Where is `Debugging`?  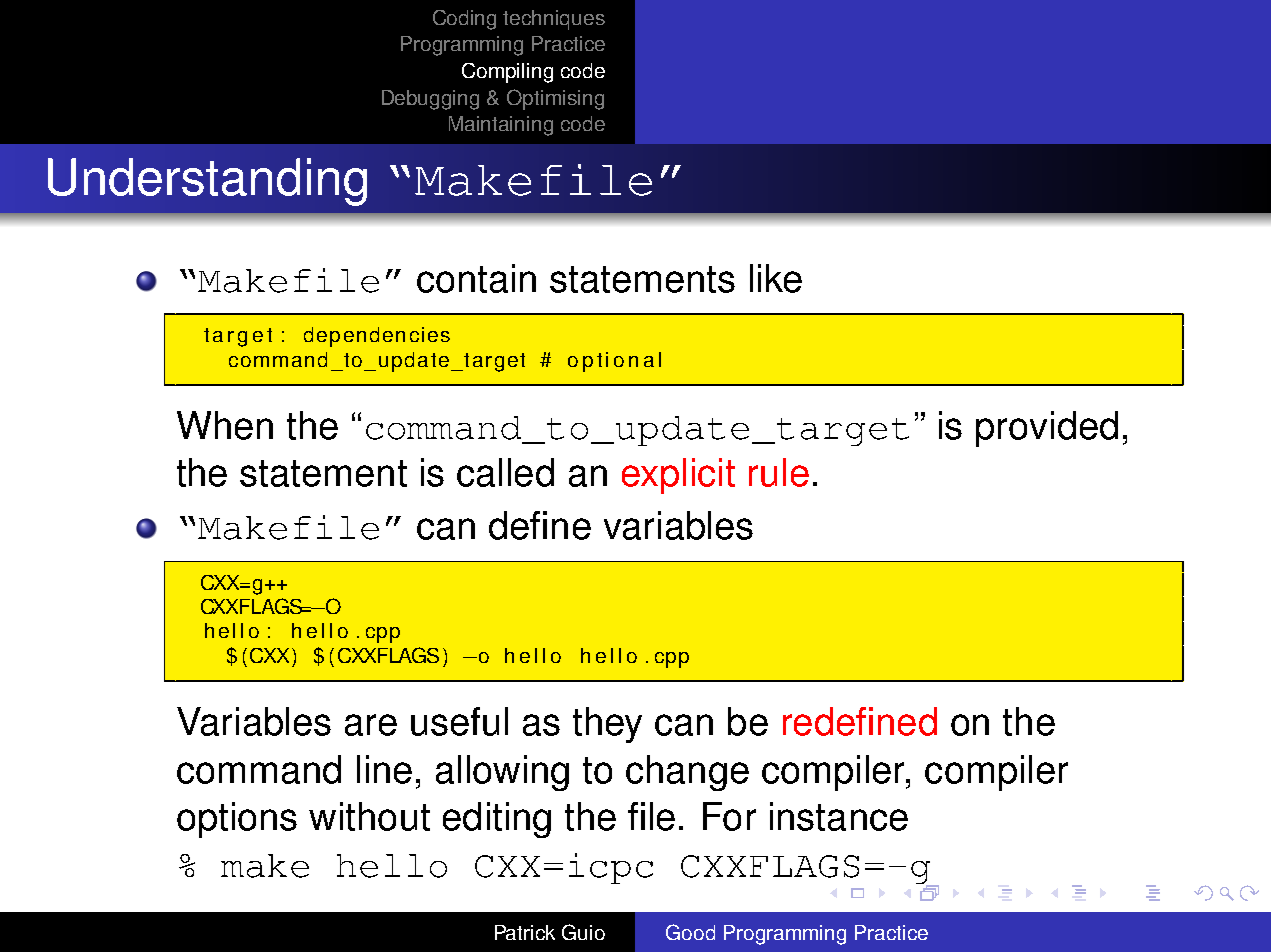 Debugging is located at coordinates (430, 100).
